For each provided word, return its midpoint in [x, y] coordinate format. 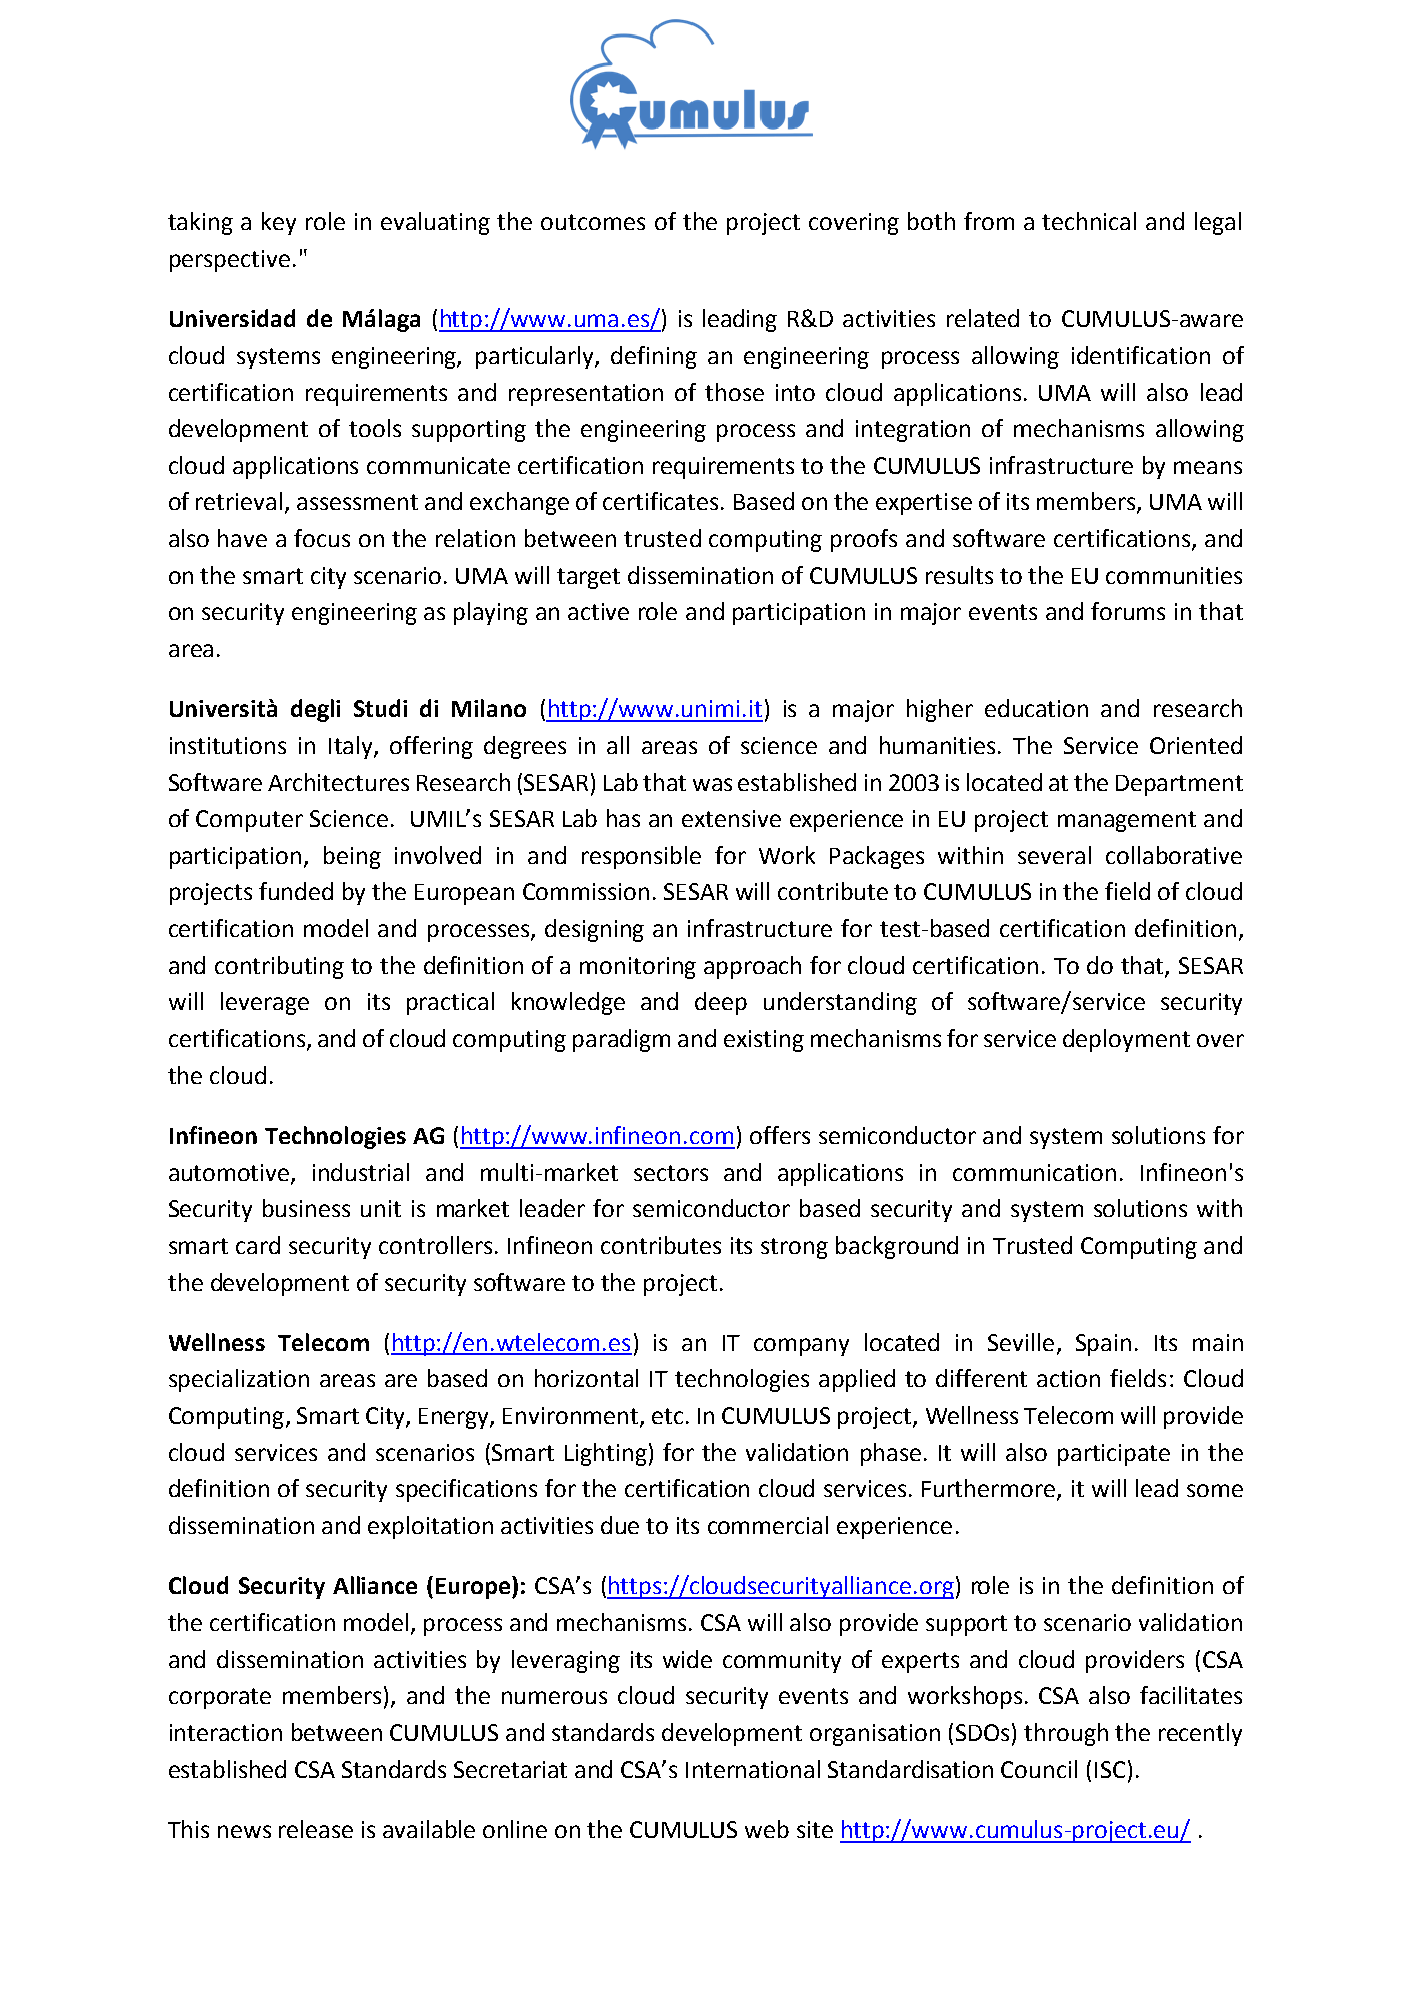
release [316, 1829]
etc [667, 1416]
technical [1089, 221]
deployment [1126, 1040]
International [753, 1769]
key [279, 223]
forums [1128, 611]
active [598, 611]
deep [721, 1003]
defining [654, 357]
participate [1114, 1455]
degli [315, 710]
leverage [265, 1003]
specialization [239, 1380]
